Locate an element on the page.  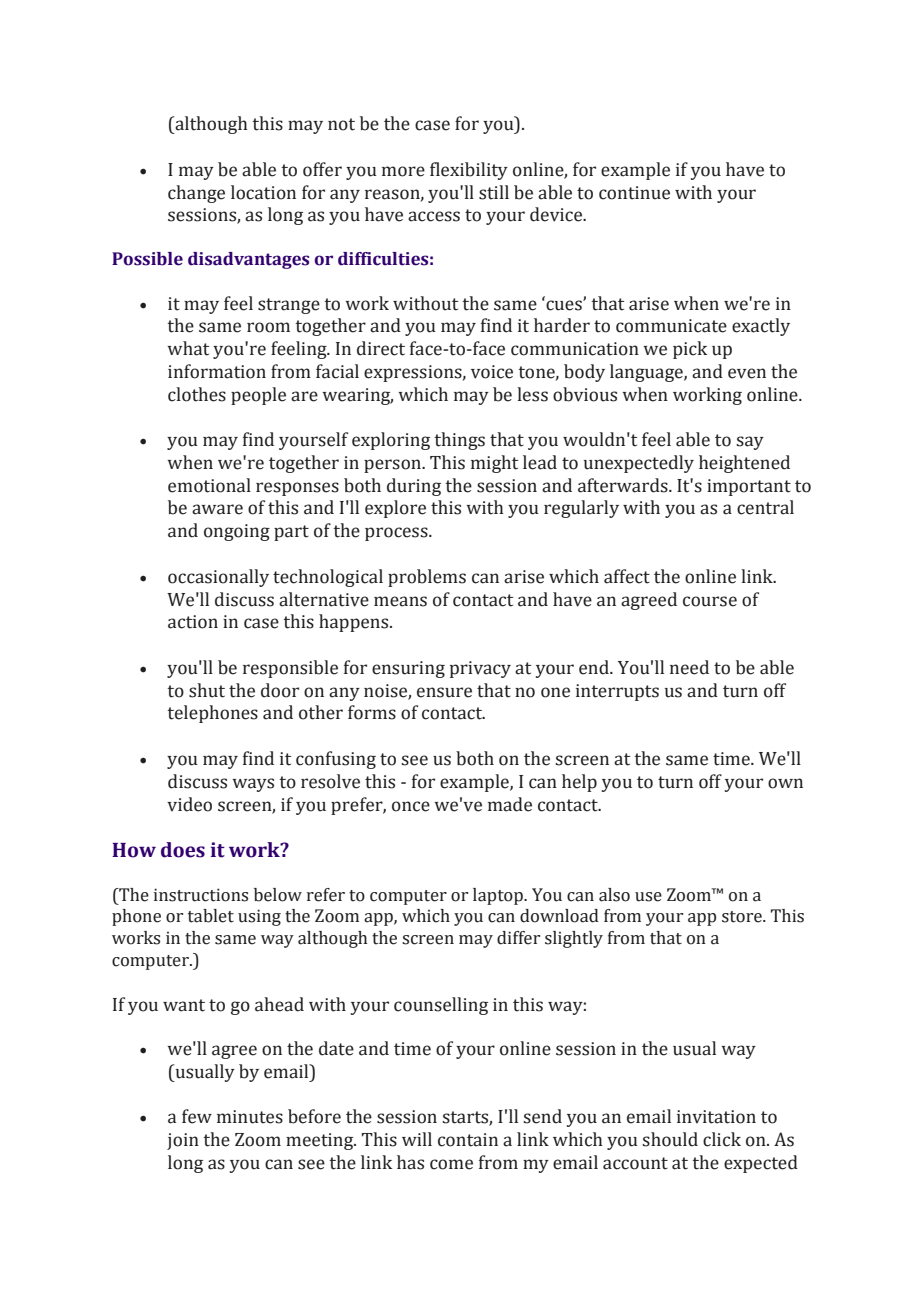
heightened is located at coordinates (744, 464).
